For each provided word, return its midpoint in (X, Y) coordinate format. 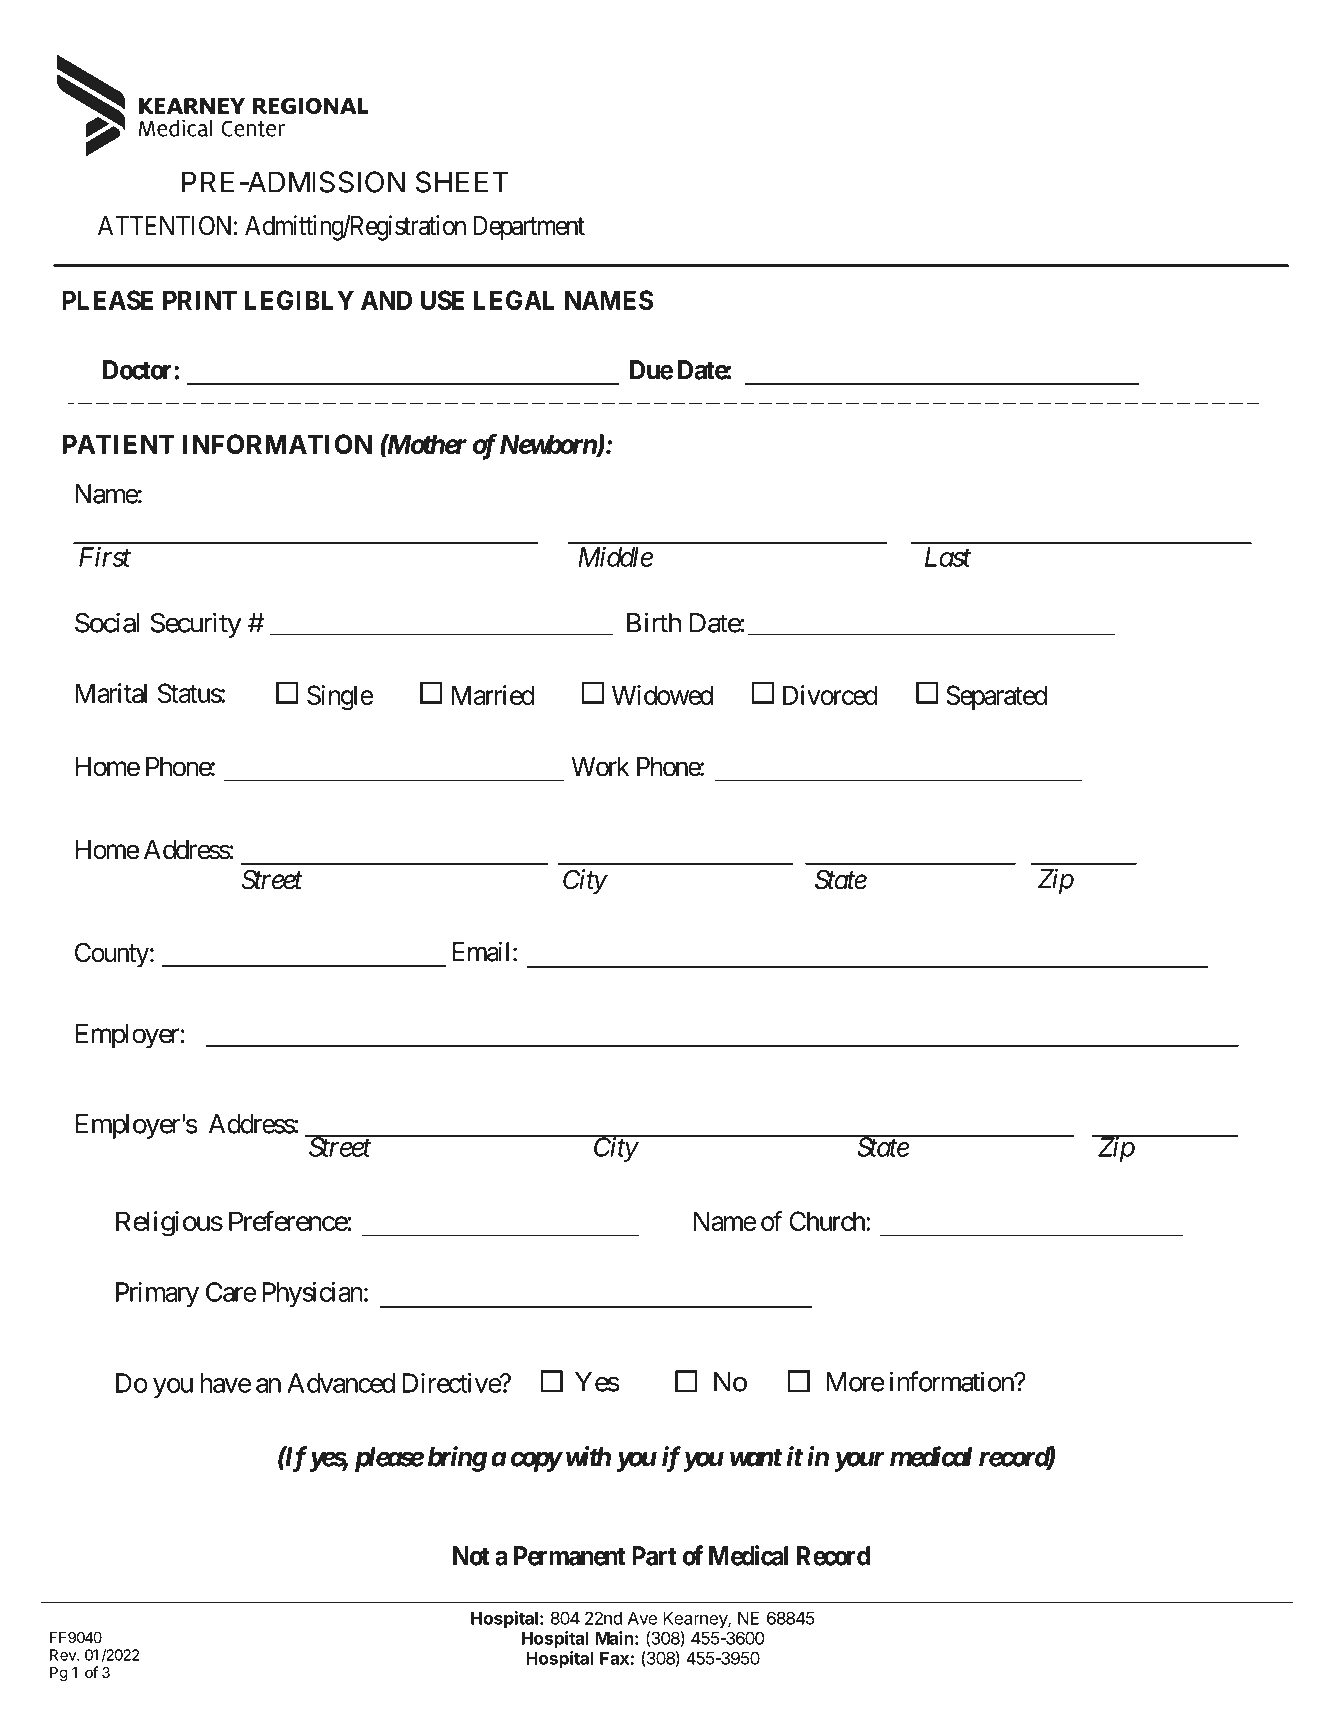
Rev (64, 1655)
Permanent (570, 1556)
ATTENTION (164, 225)
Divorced (830, 695)
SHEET (462, 182)
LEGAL (514, 300)
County (112, 955)
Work (600, 767)
